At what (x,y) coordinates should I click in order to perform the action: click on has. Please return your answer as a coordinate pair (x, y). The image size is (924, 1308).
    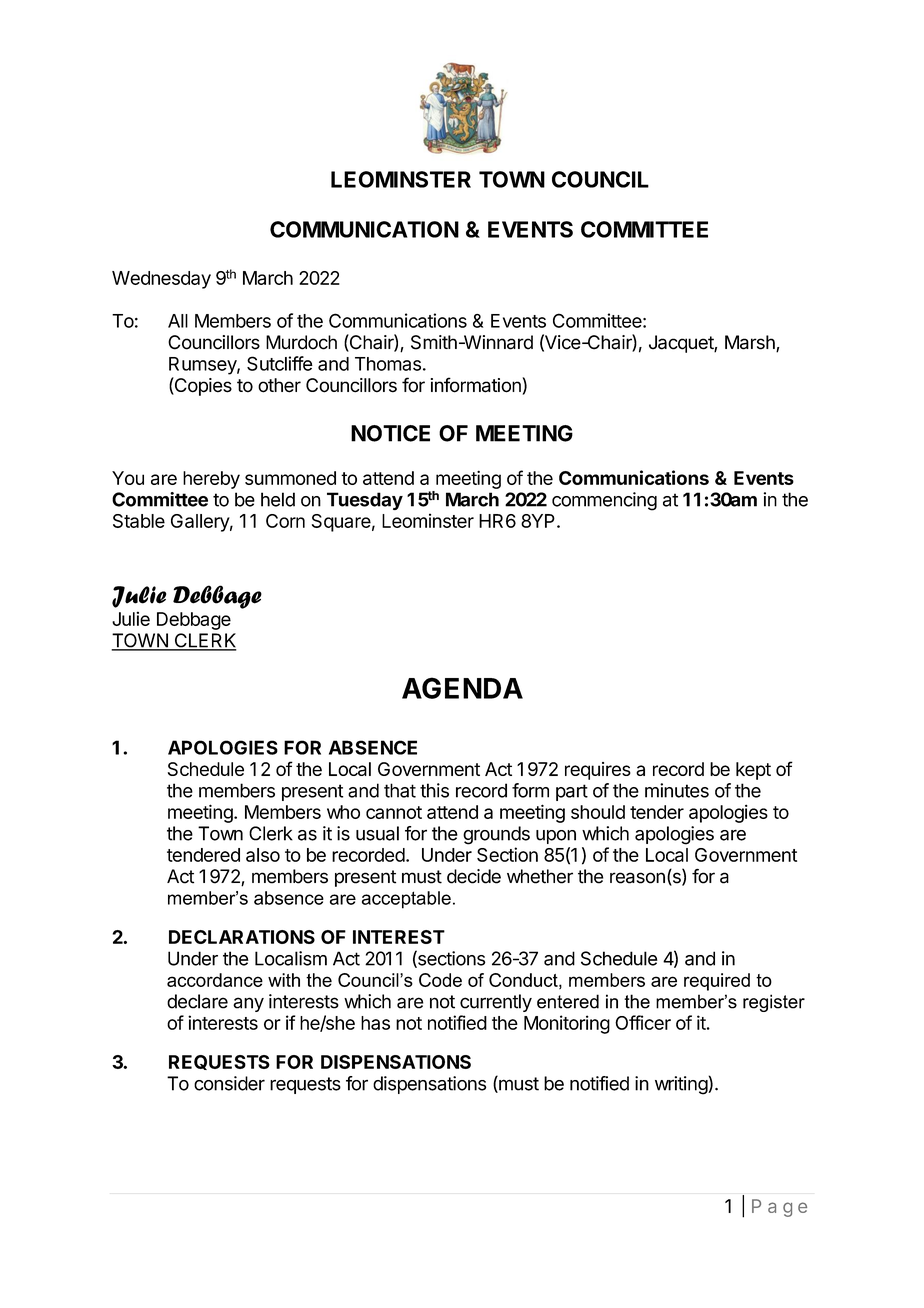
    Looking at the image, I should click on (375, 1023).
